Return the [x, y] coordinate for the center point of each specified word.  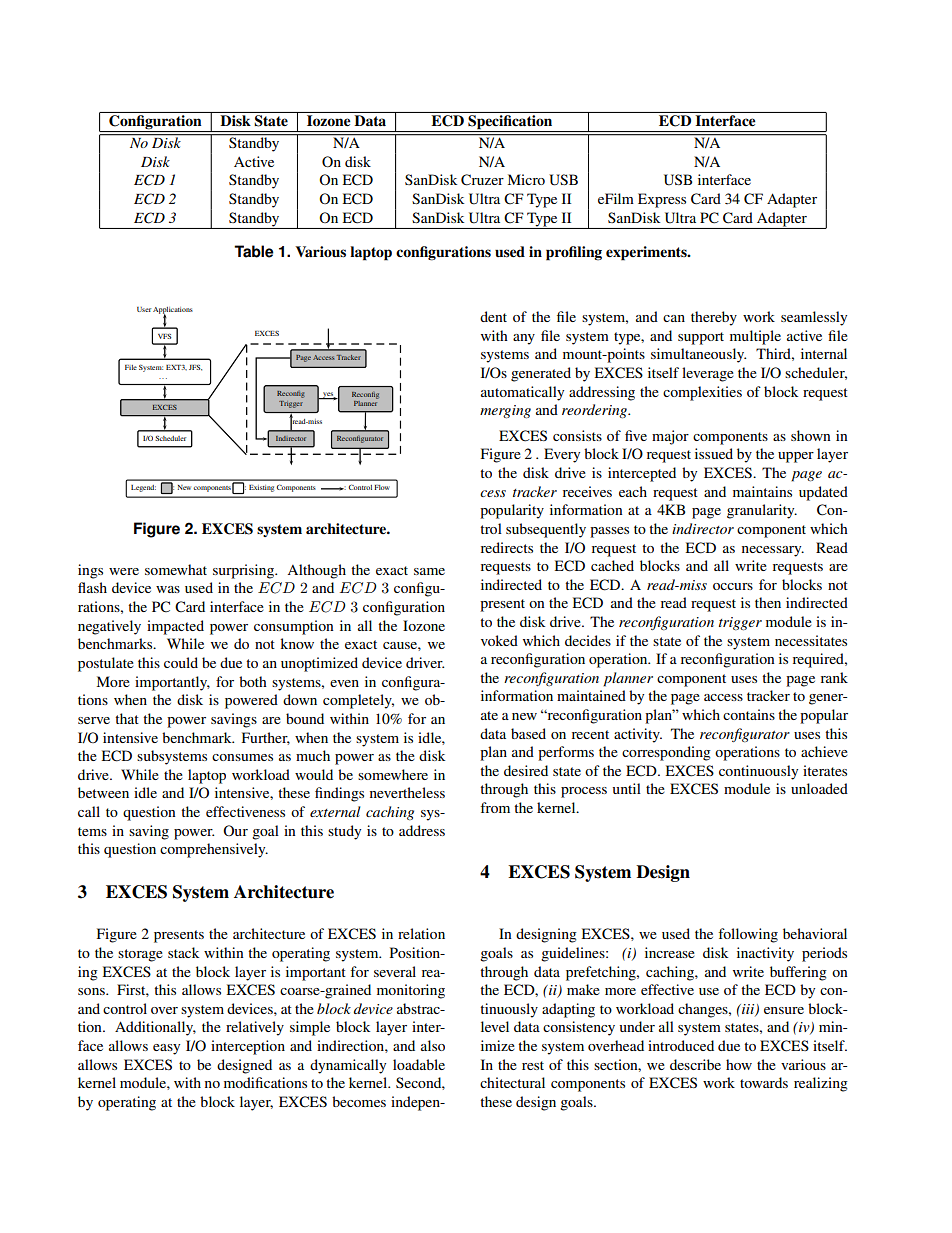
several [395, 971]
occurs [733, 586]
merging [505, 411]
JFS [195, 368]
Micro [526, 179]
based [528, 733]
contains [749, 714]
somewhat [176, 569]
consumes [242, 757]
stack [184, 952]
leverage [708, 374]
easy [166, 1049]
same [429, 571]
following [748, 935]
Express [662, 200]
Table [254, 251]
